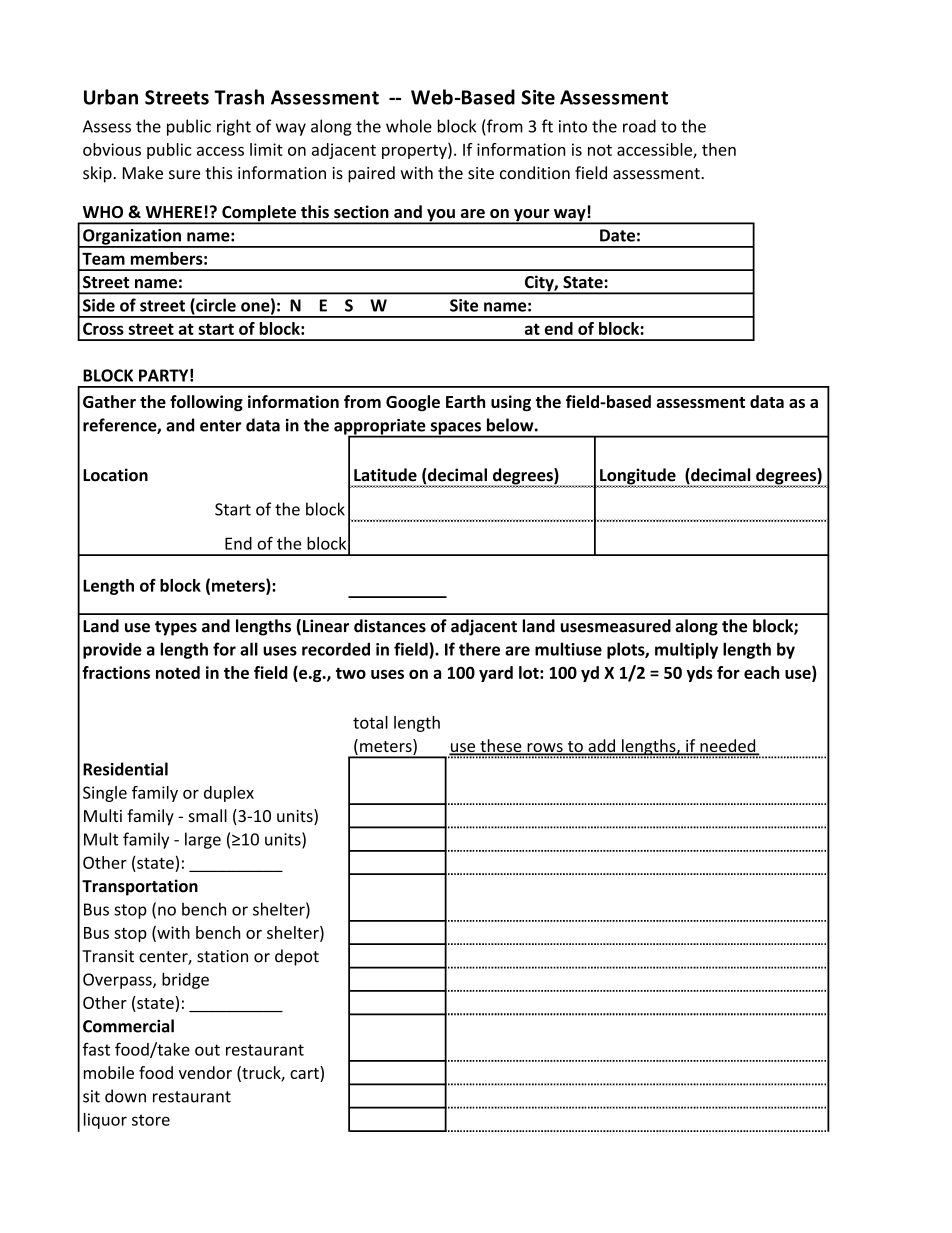 Image resolution: width=952 pixels, height=1233 pixels. Describe the element at coordinates (234, 127) in the document. I see `right` at that location.
